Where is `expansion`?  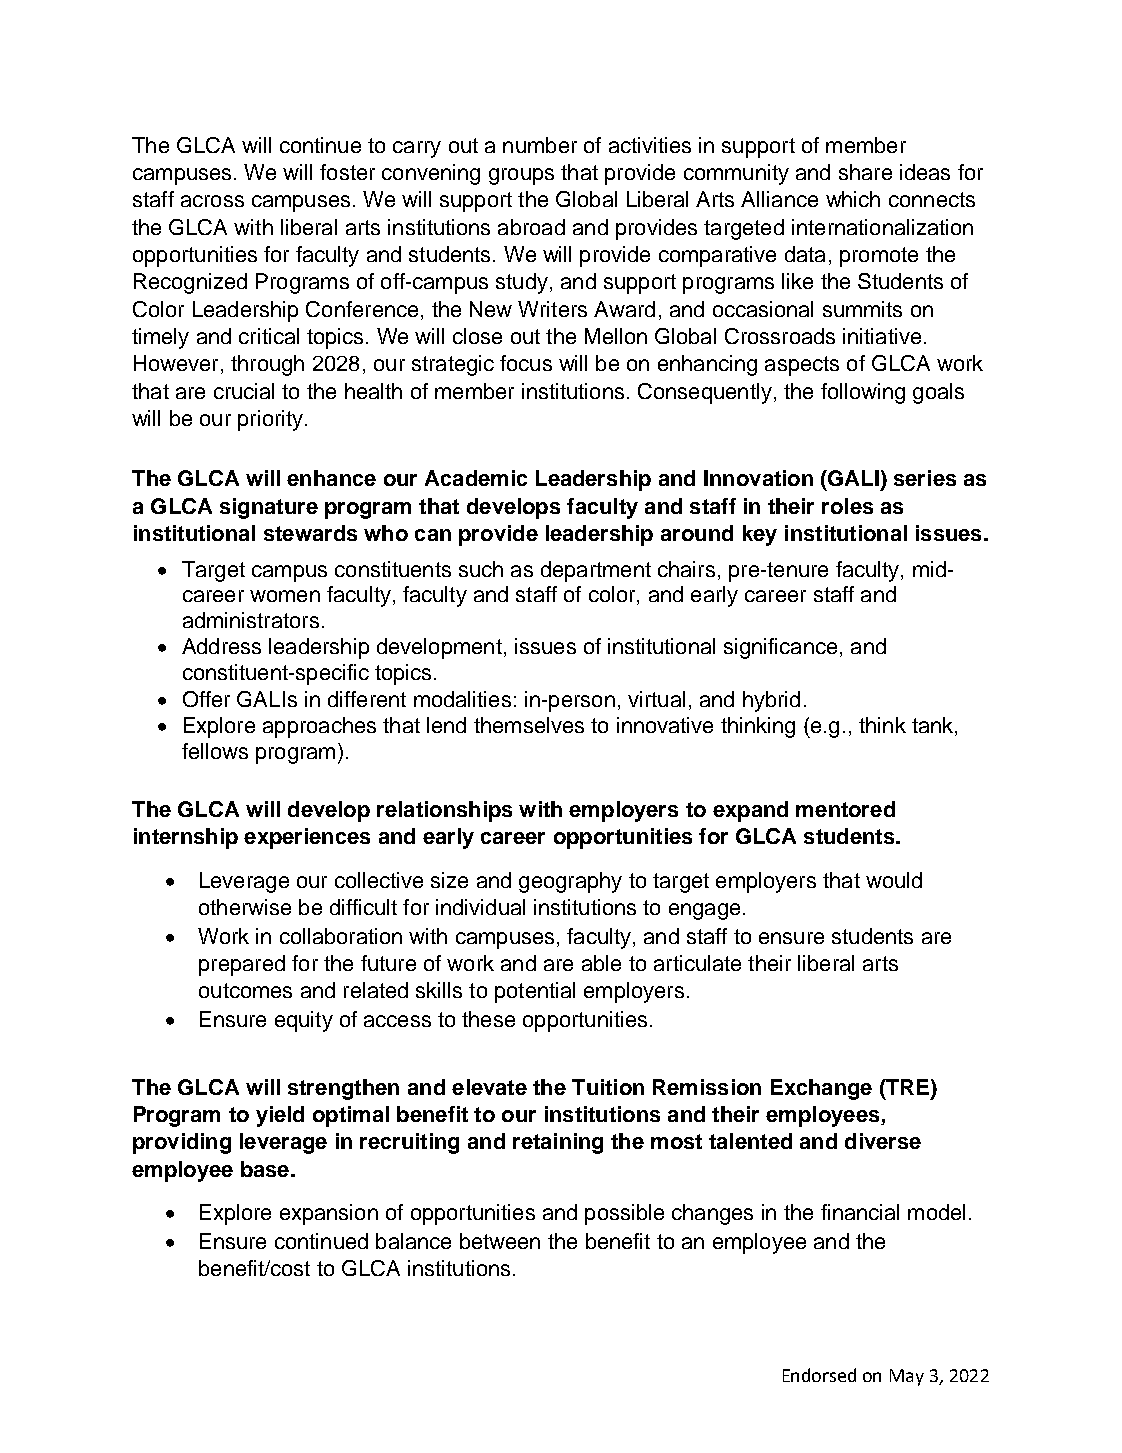 expansion is located at coordinates (329, 1214).
